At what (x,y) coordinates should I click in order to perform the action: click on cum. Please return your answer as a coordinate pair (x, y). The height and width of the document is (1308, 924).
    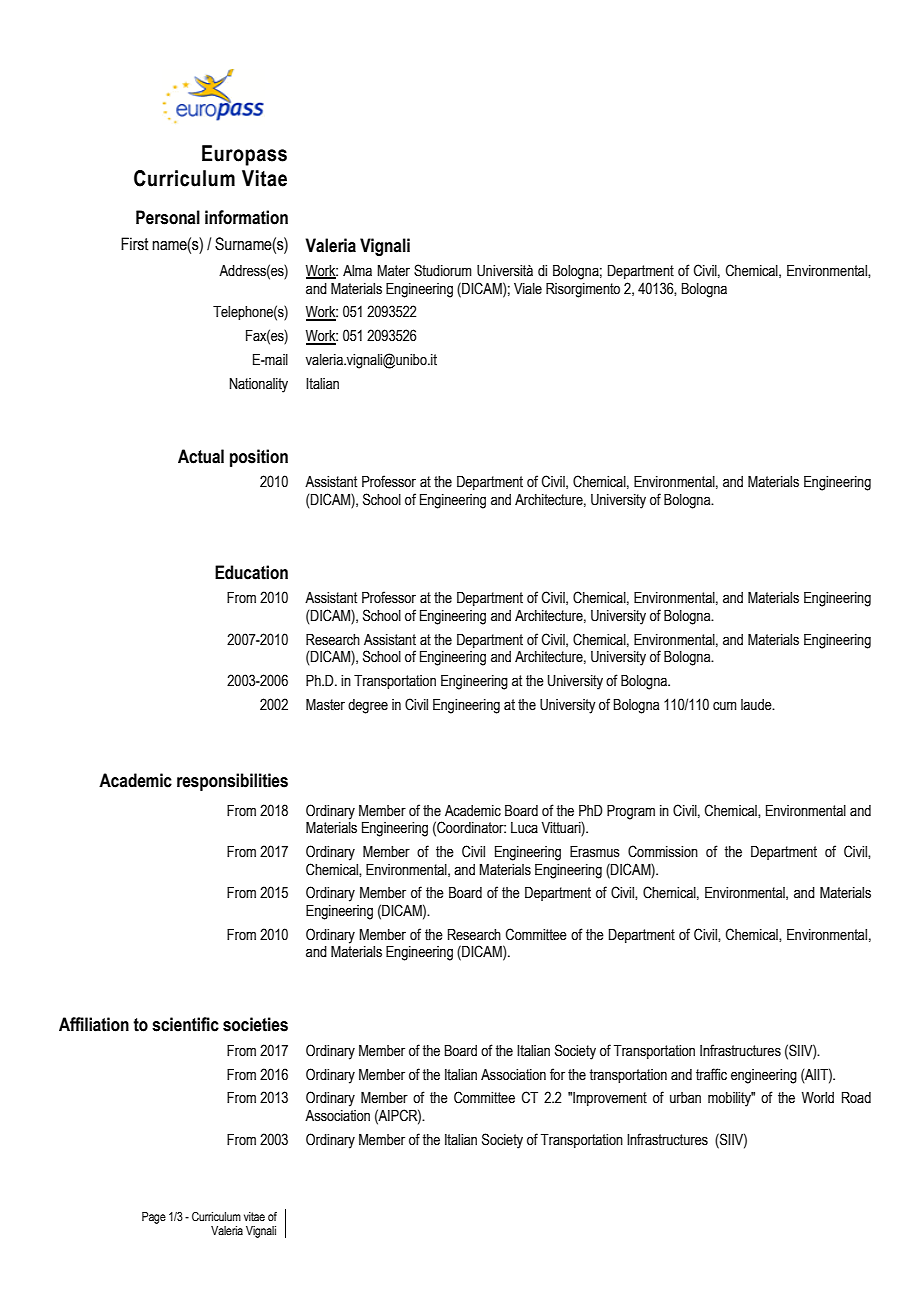
    Looking at the image, I should click on (725, 706).
